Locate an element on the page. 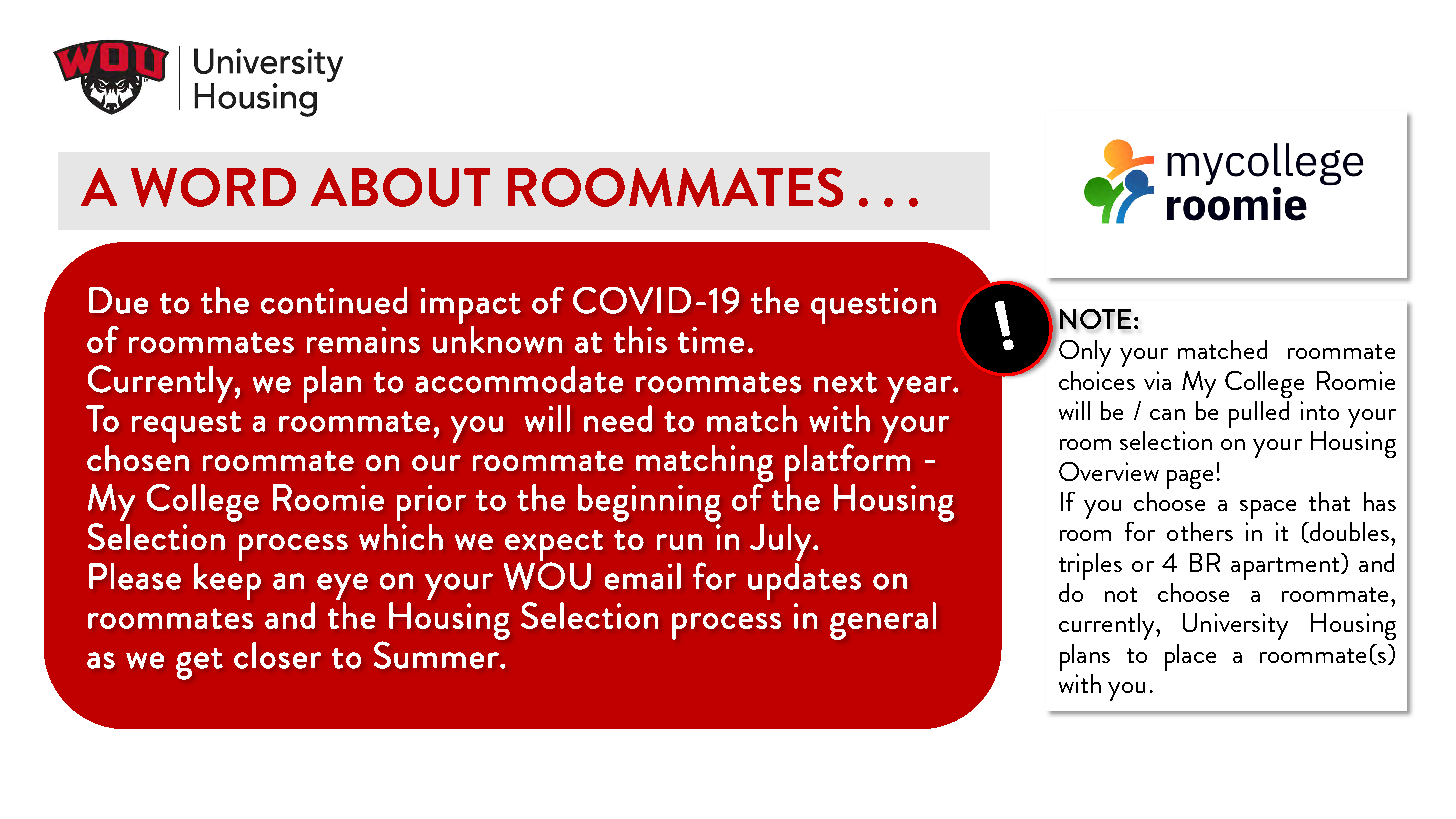 The image size is (1456, 819). WORD is located at coordinates (213, 187).
